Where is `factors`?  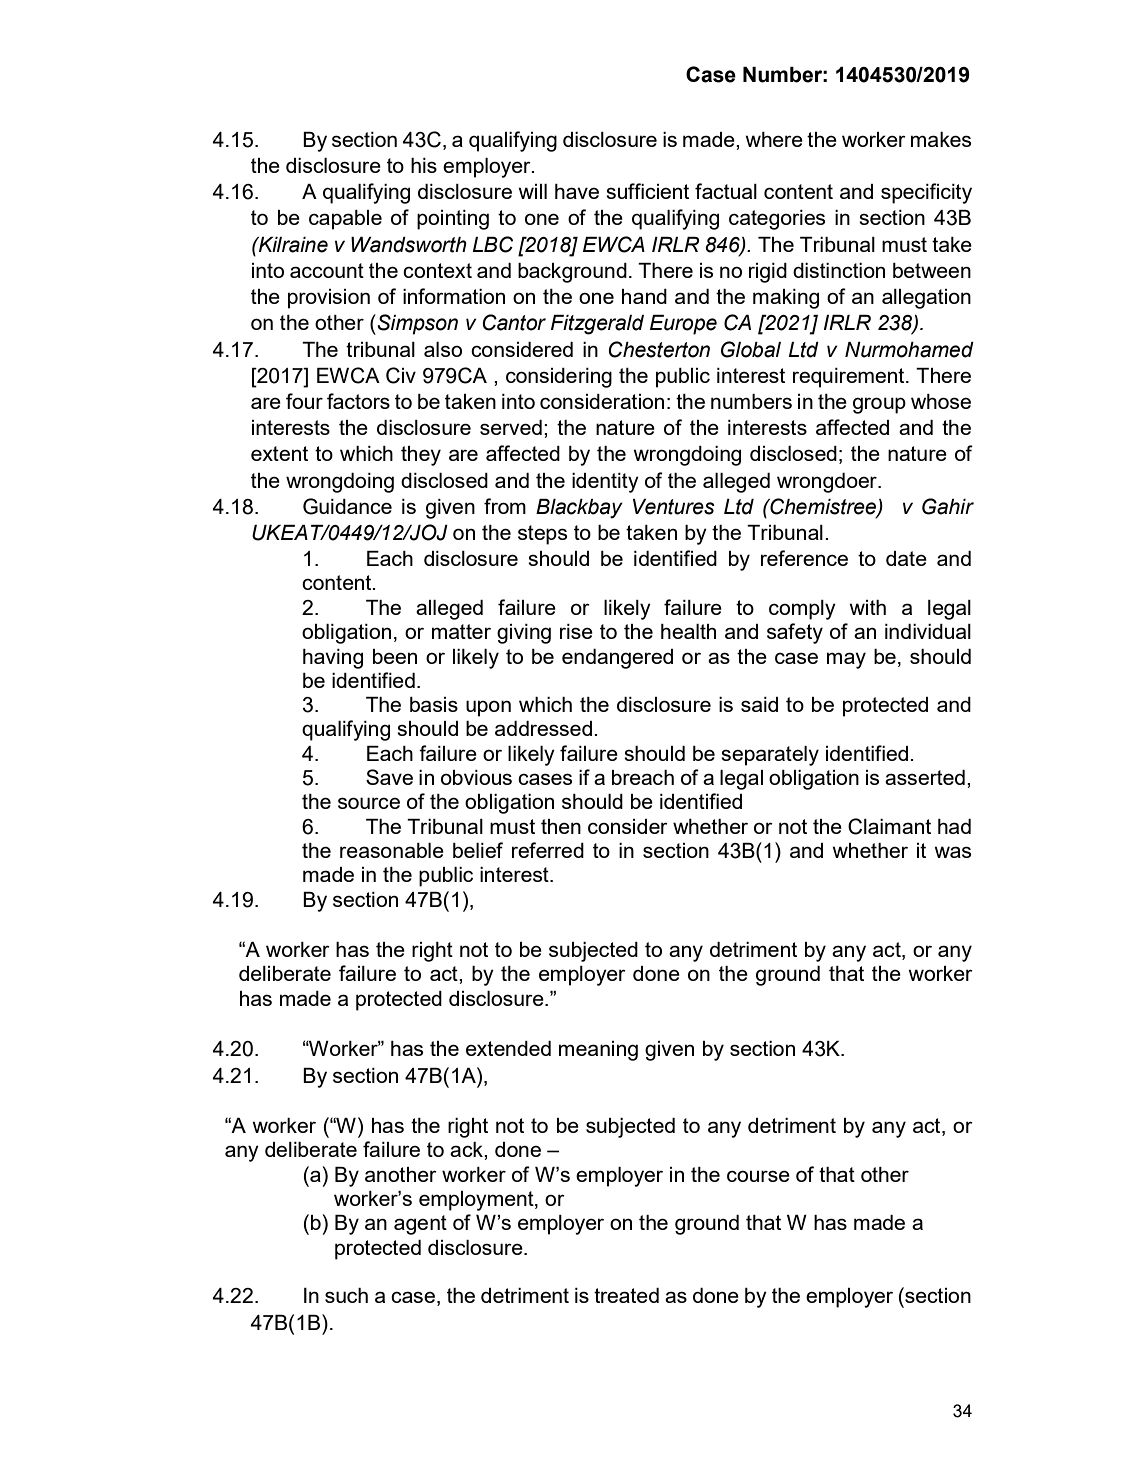
factors is located at coordinates (358, 401).
